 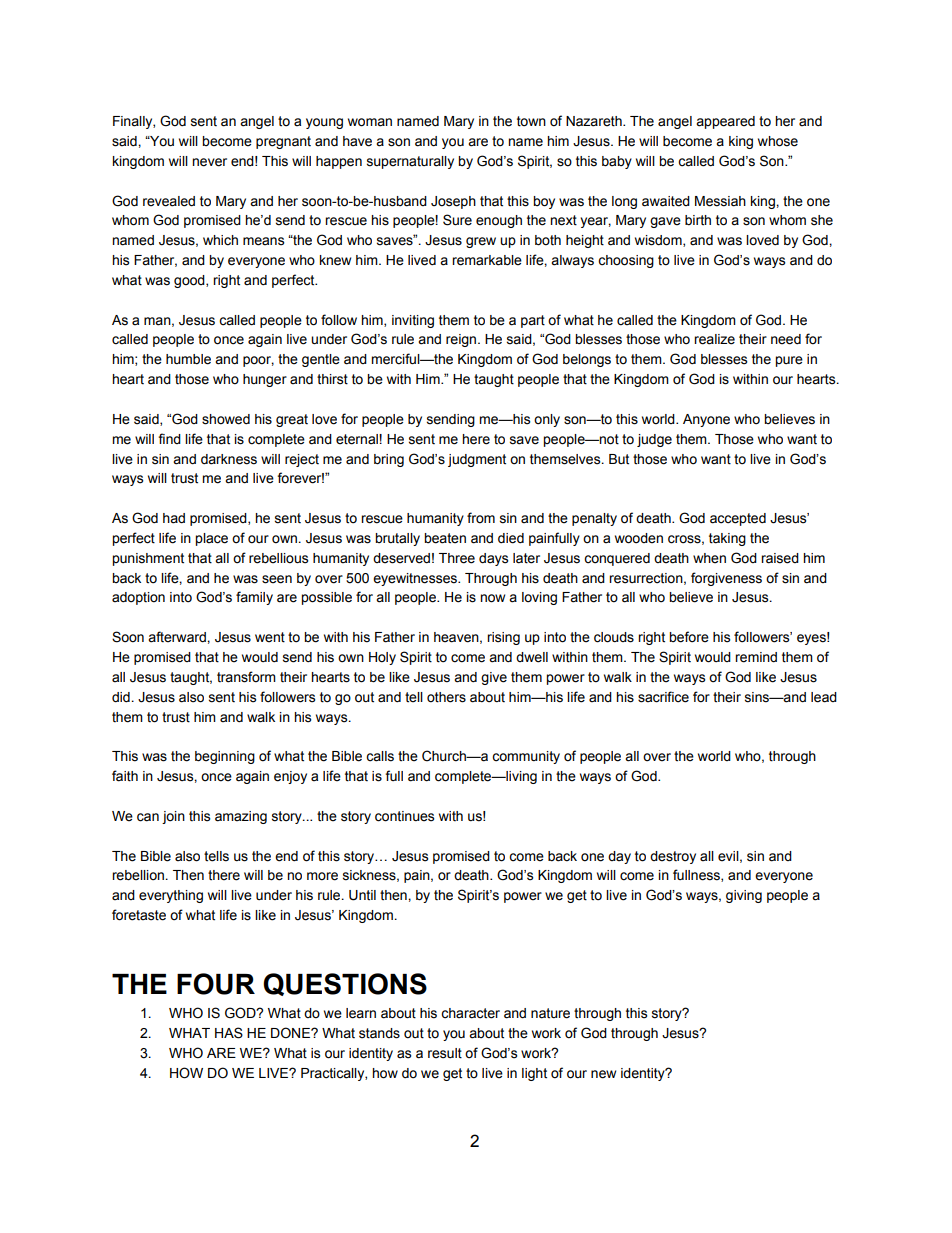 I want to click on humble, so click(x=188, y=359).
